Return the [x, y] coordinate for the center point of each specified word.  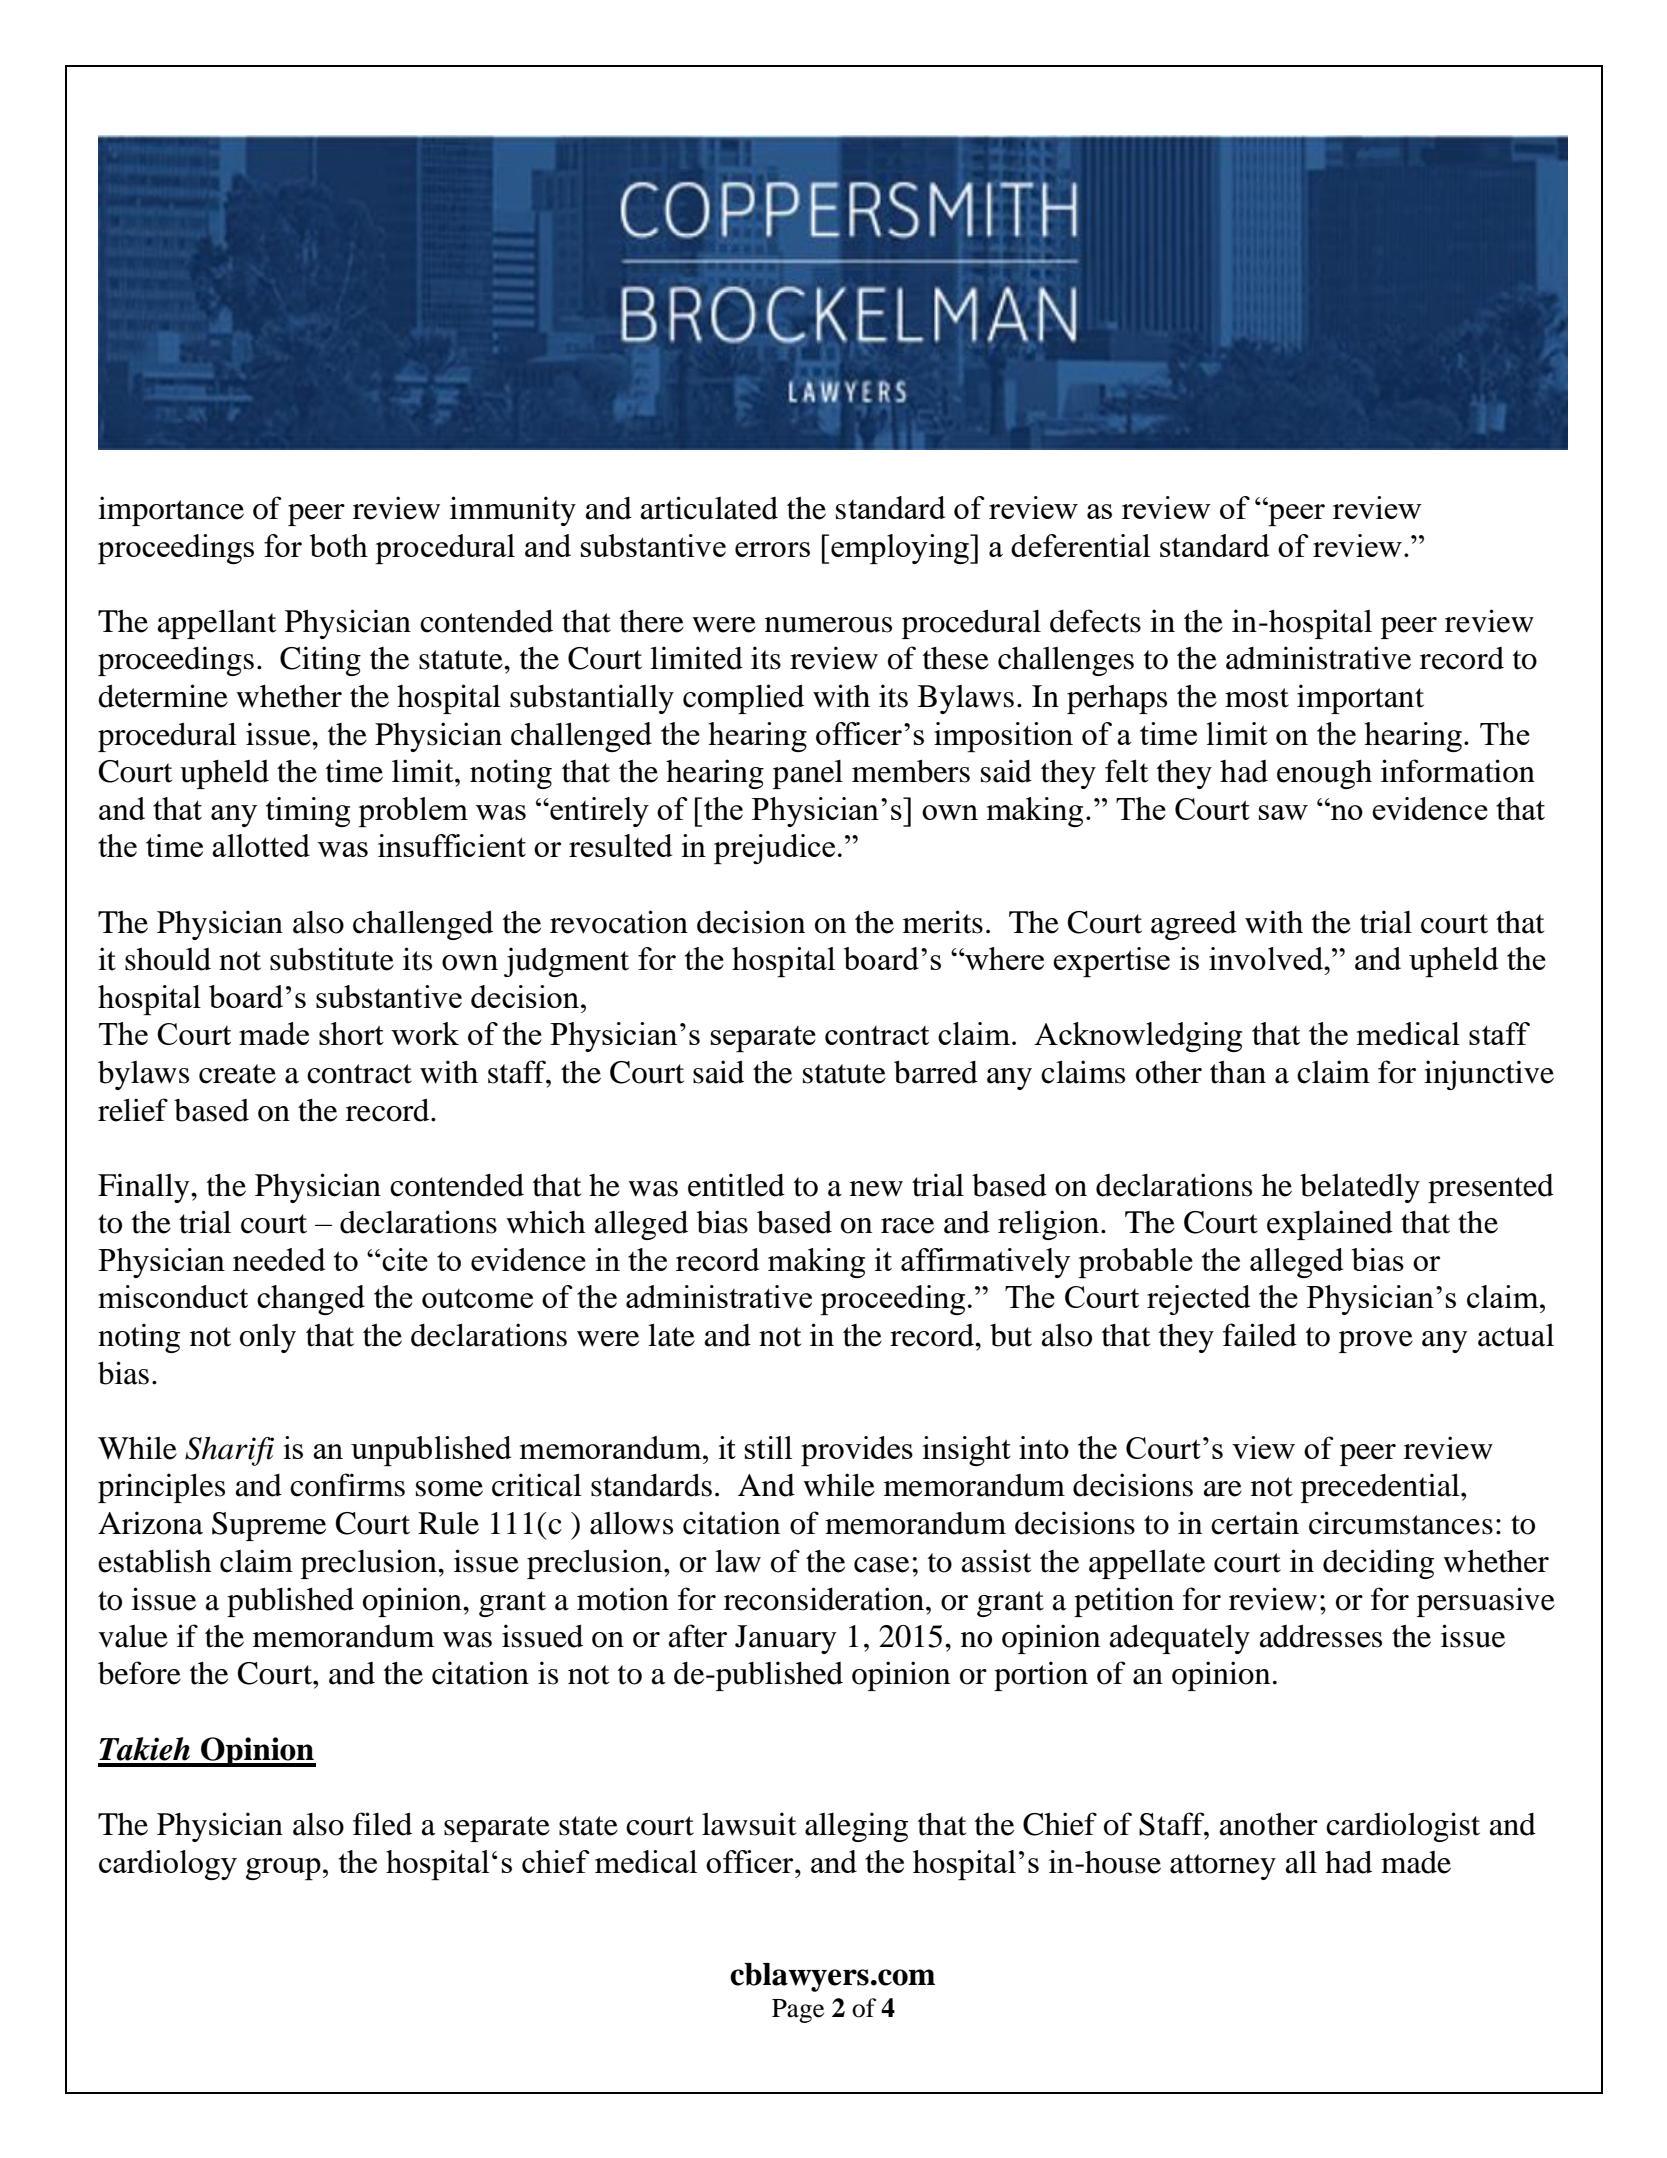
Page [798, 2011]
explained [1330, 1225]
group [283, 1869]
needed [279, 1259]
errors [772, 549]
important [1360, 699]
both [339, 545]
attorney [1223, 1867]
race [907, 1226]
